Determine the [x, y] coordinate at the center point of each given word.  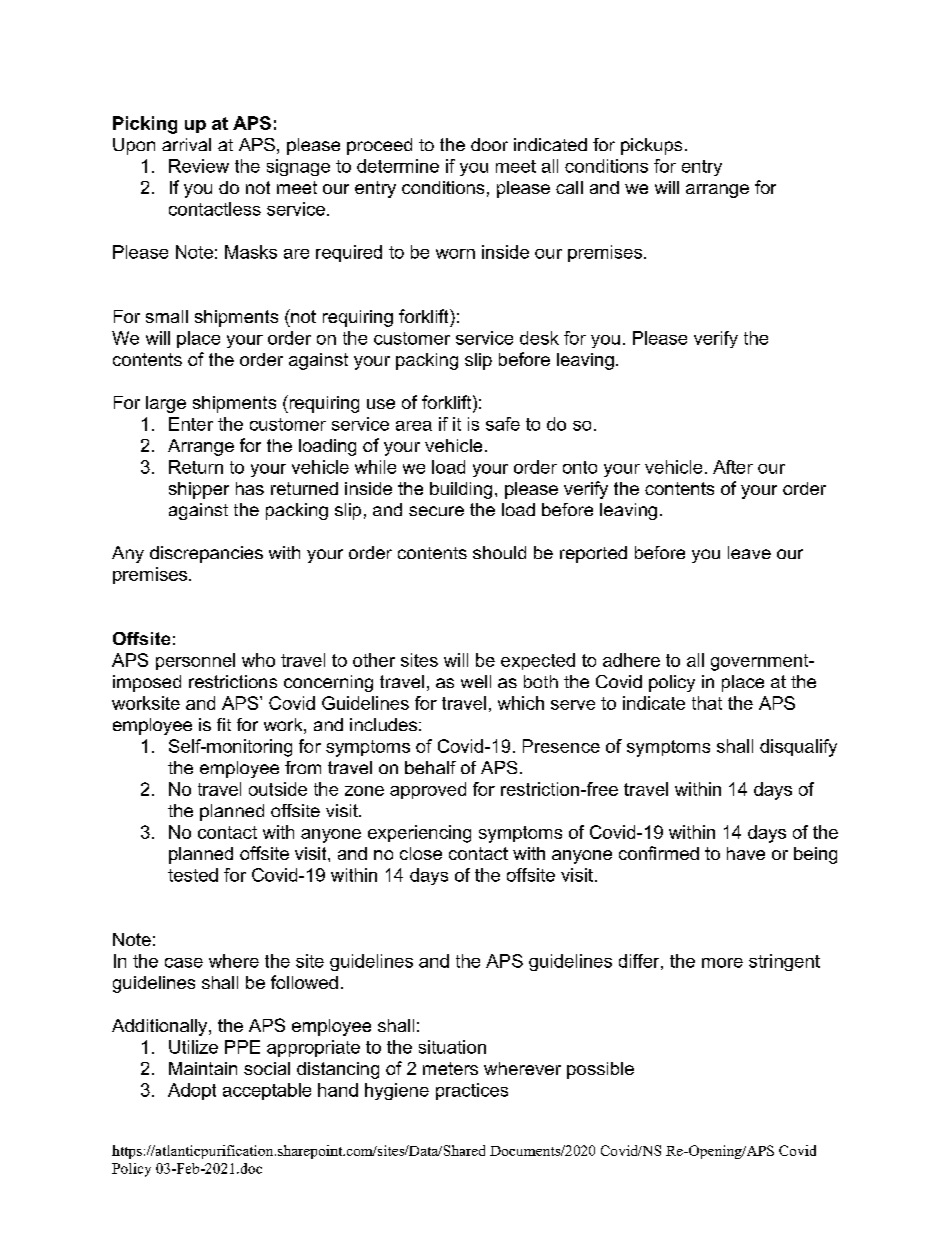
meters [450, 1068]
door [489, 144]
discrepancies [206, 554]
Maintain [203, 1068]
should [499, 552]
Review [199, 166]
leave [749, 552]
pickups [651, 146]
